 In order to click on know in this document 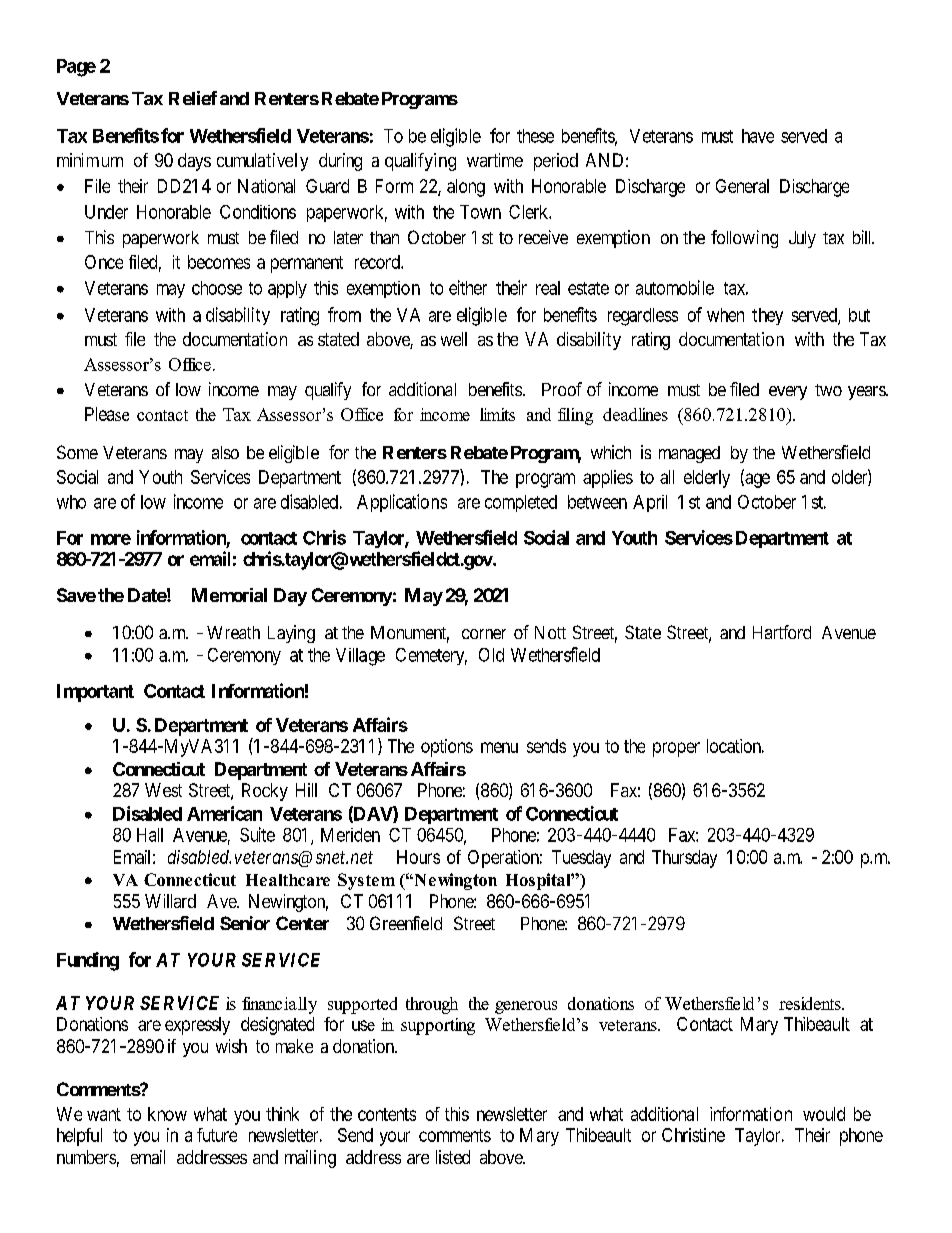, I will do `click(167, 1114)`.
